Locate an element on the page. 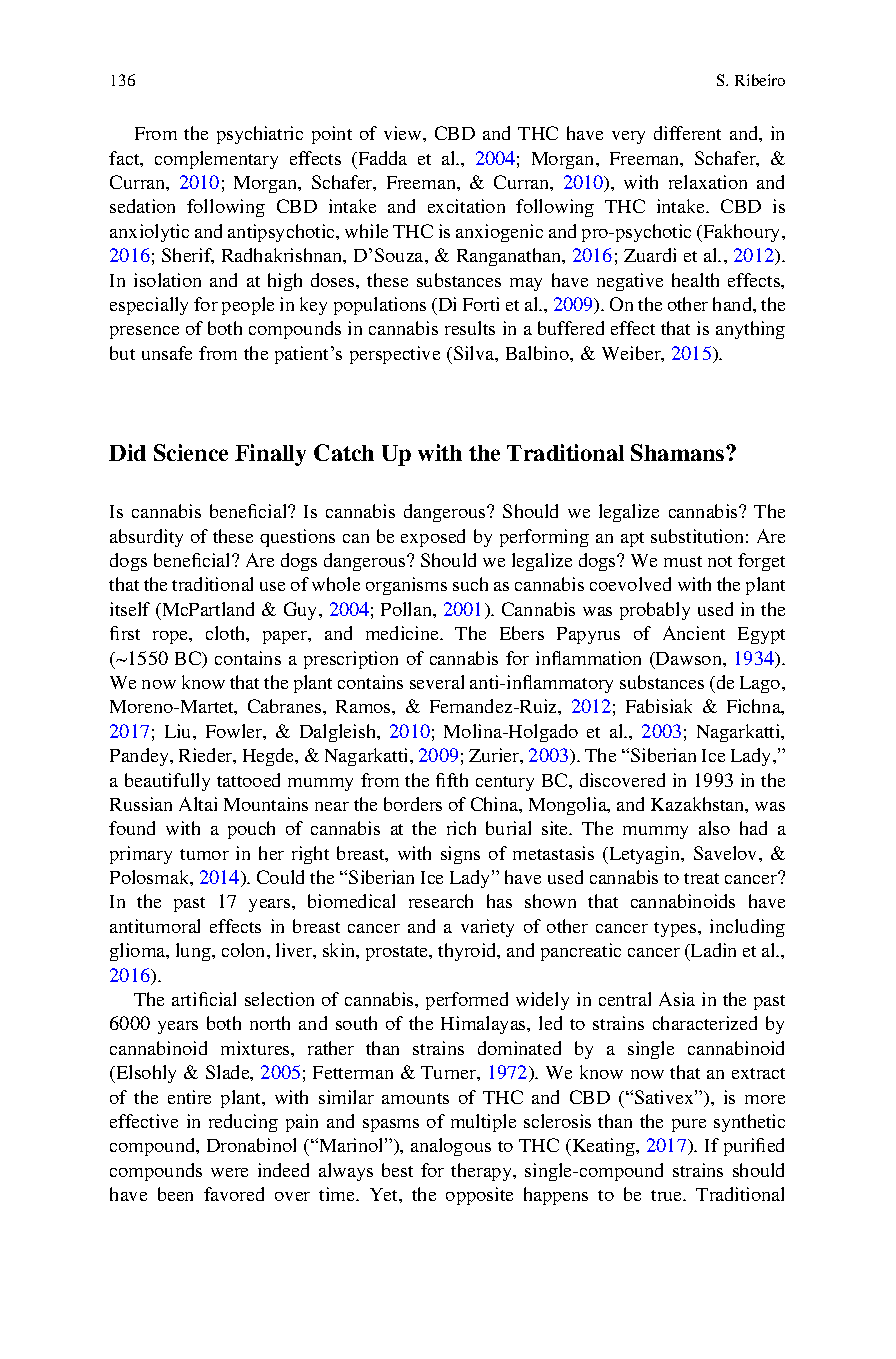  anything is located at coordinates (750, 330).
